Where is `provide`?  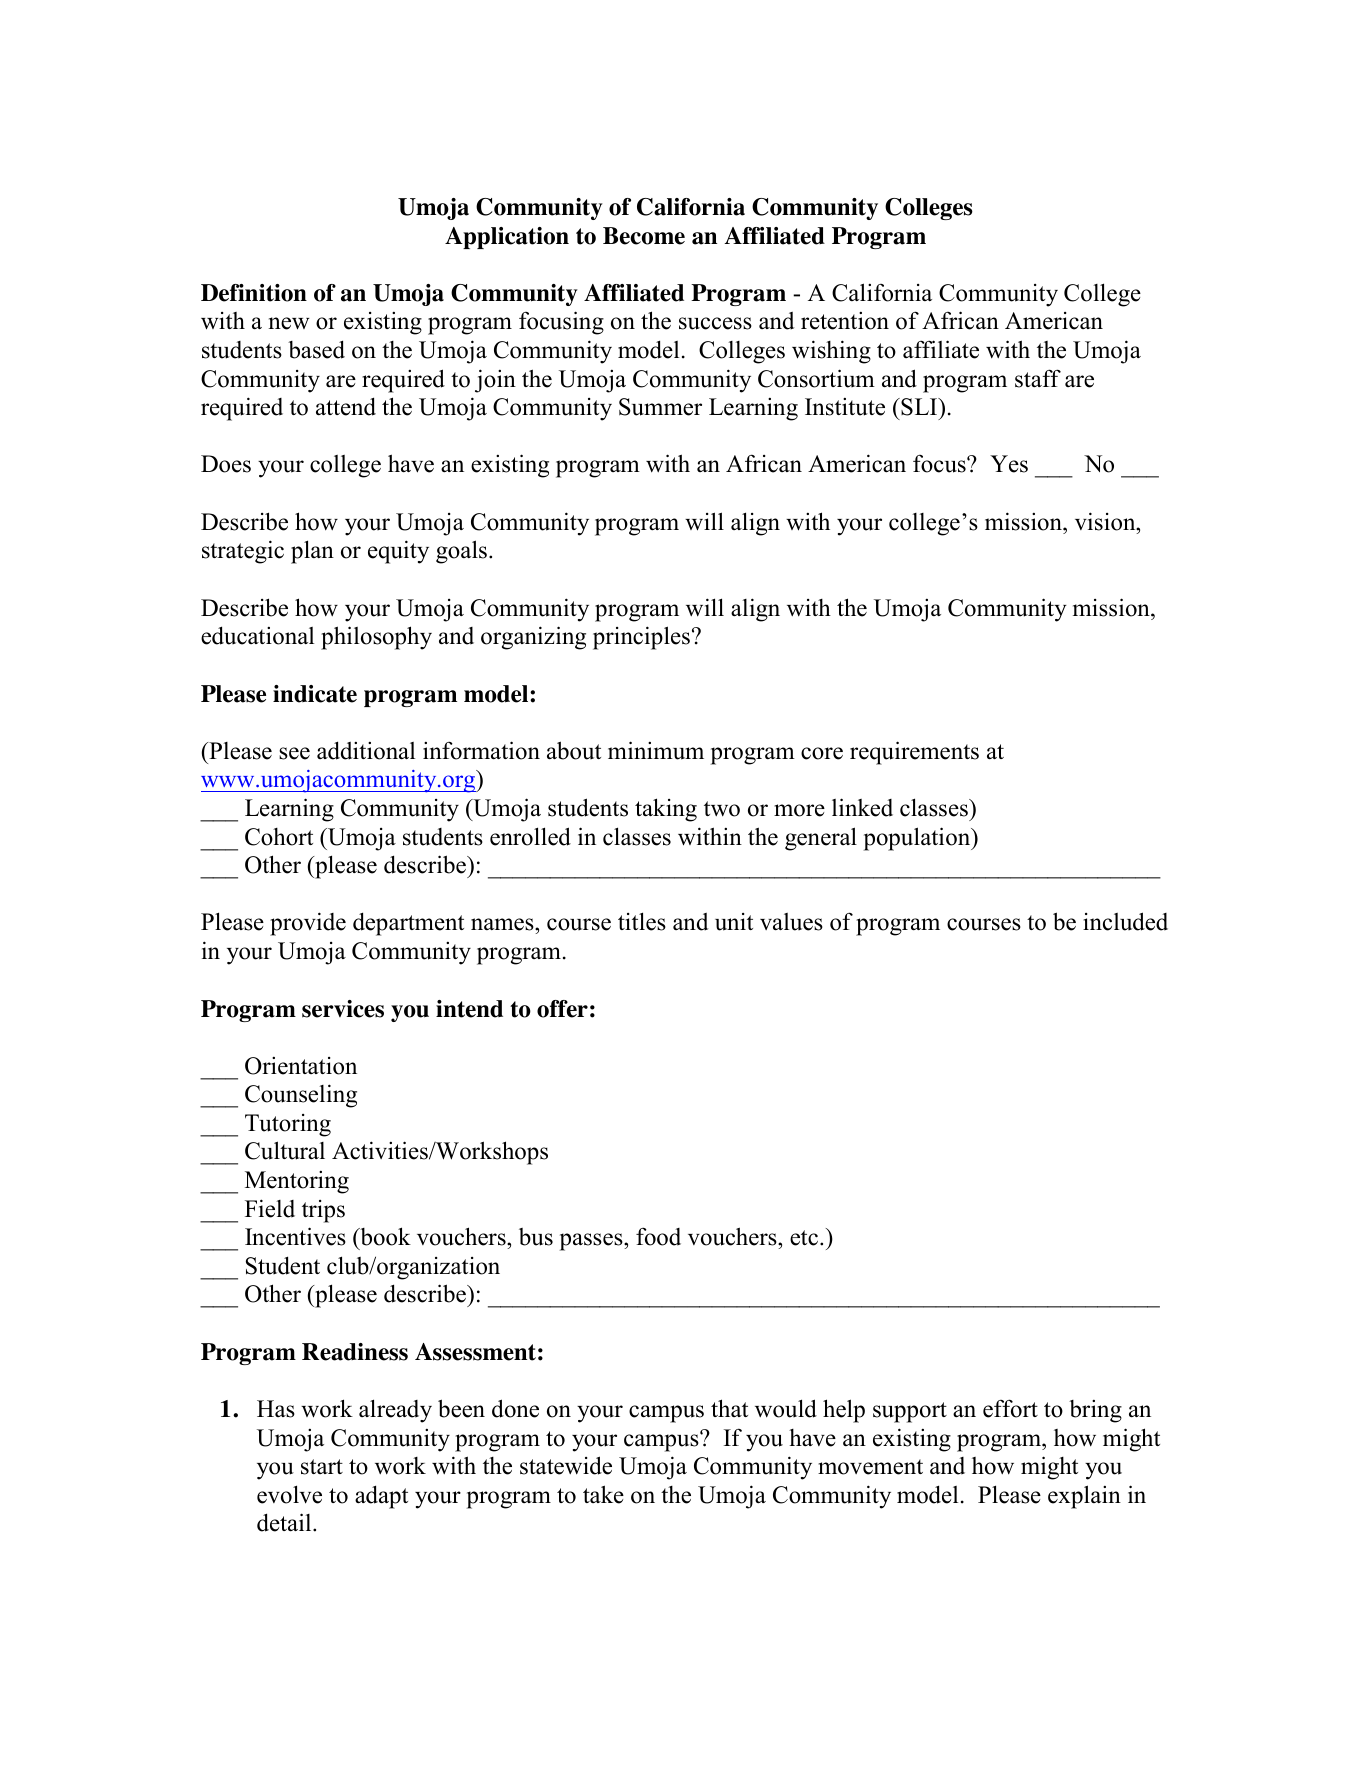 provide is located at coordinates (308, 924).
